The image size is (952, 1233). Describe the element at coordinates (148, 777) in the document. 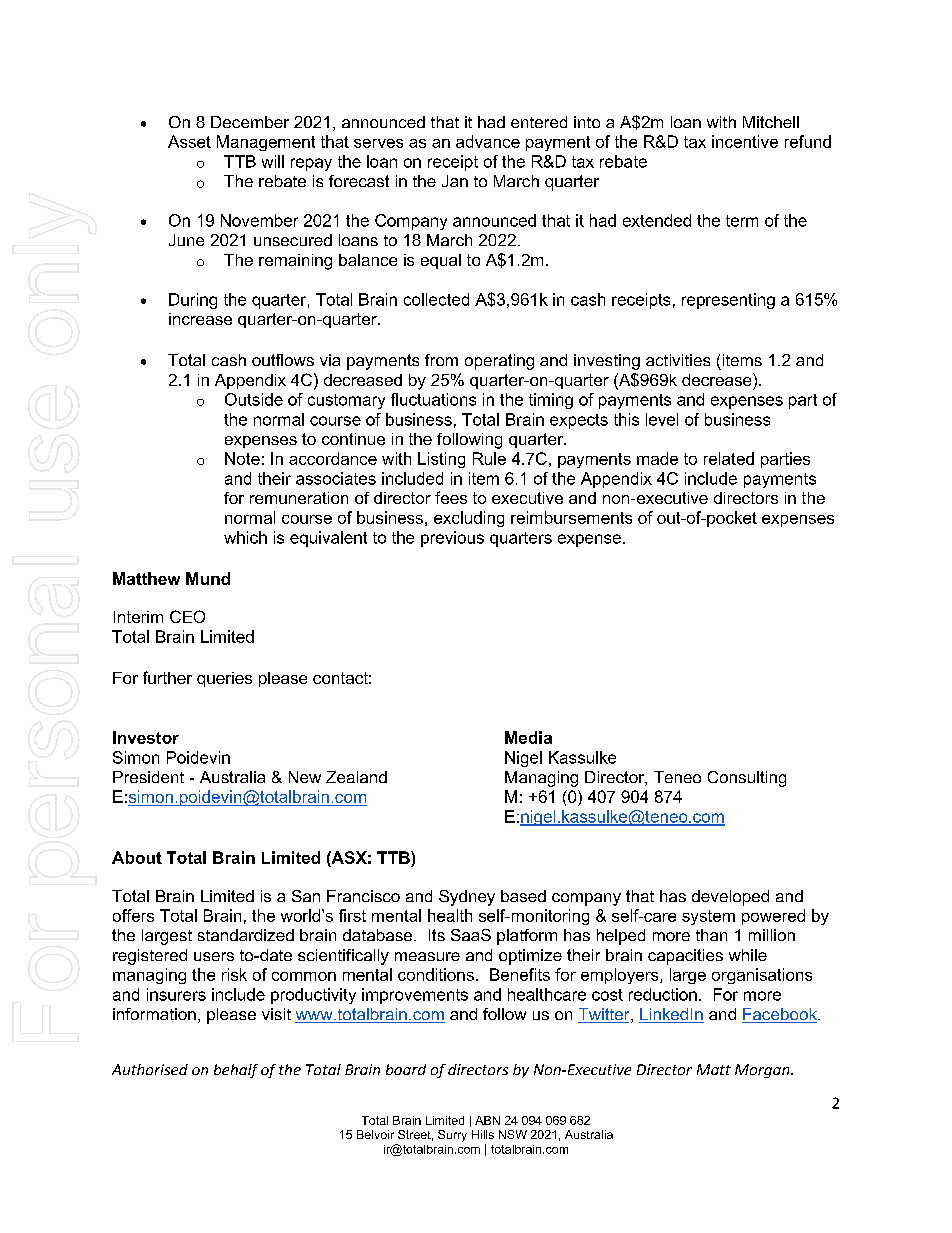

I see `President` at that location.
